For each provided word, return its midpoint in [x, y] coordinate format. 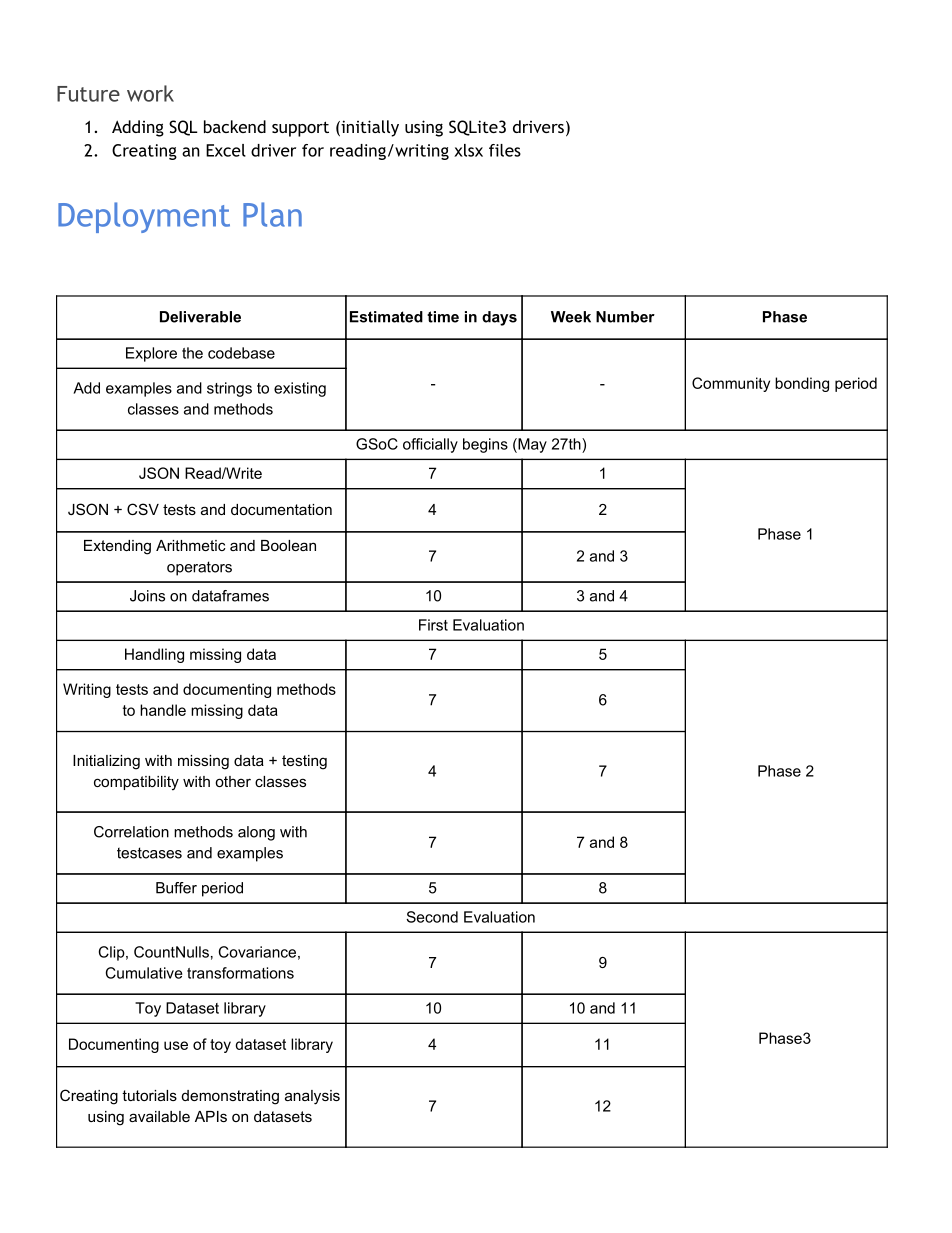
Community [731, 384]
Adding [138, 128]
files [505, 150]
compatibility [136, 783]
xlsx [468, 150]
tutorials [149, 1095]
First [433, 625]
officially [430, 445]
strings [229, 389]
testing [304, 762]
